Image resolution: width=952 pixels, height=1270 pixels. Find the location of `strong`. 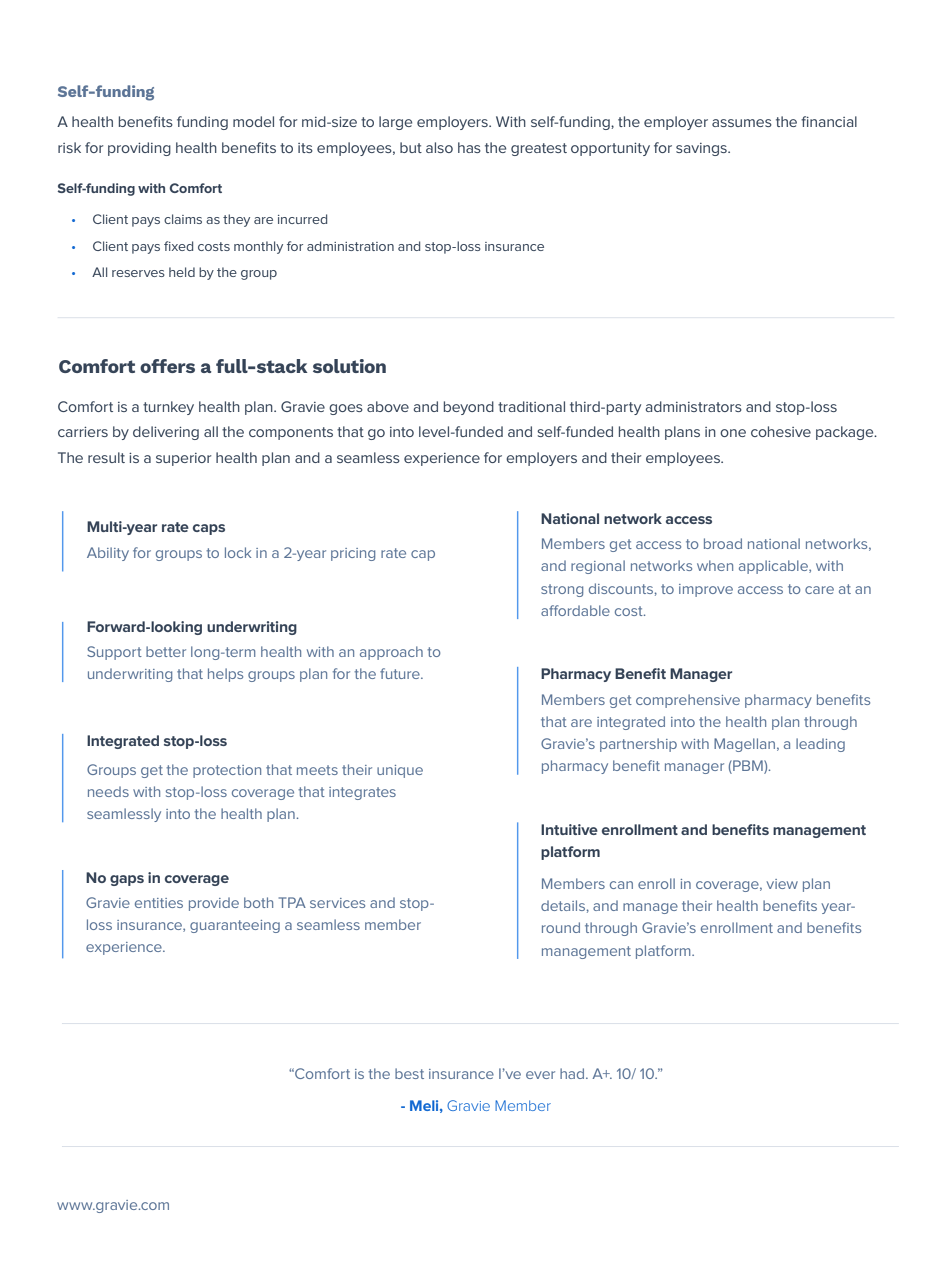

strong is located at coordinates (562, 590).
